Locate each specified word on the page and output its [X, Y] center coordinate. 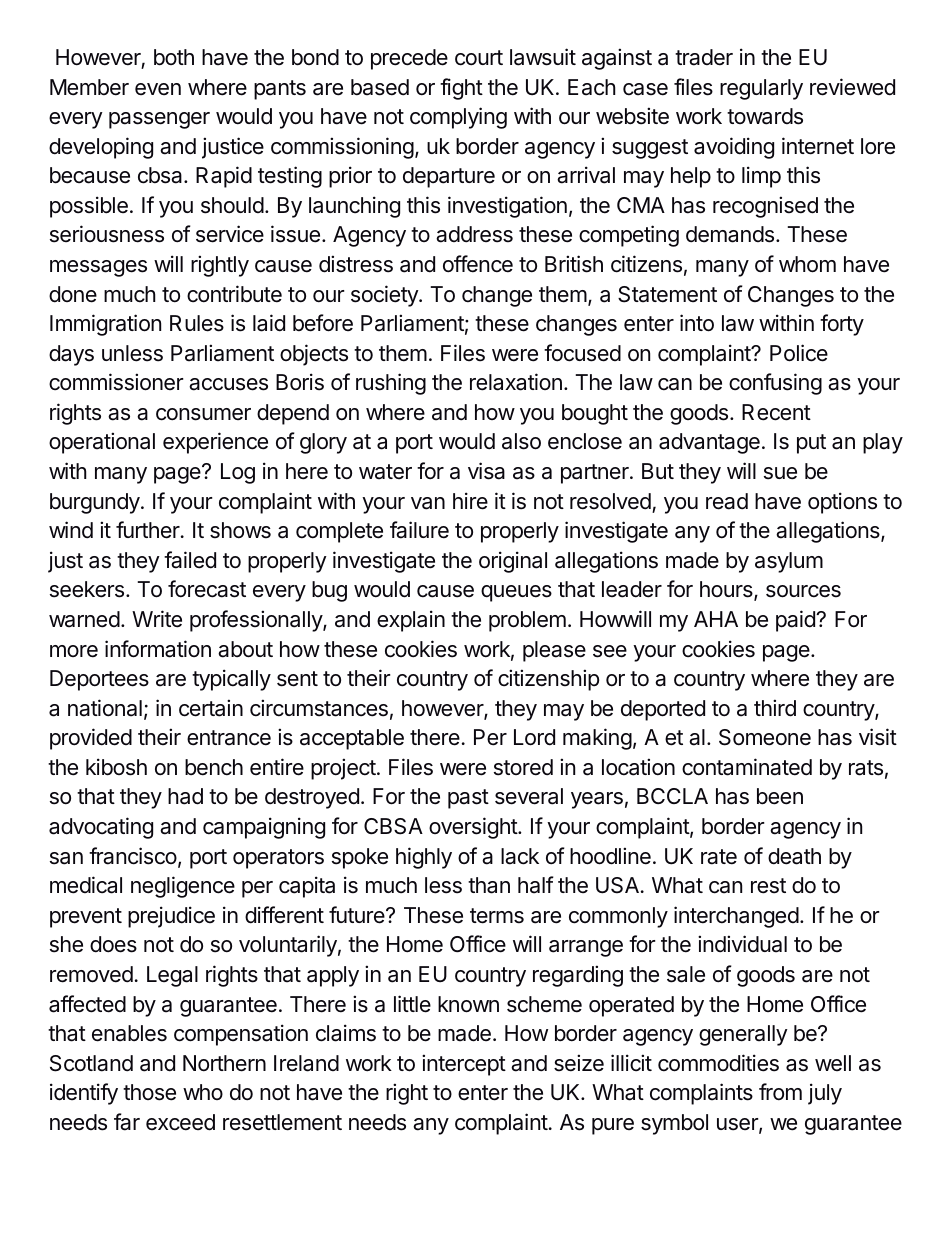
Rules [197, 323]
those [149, 1092]
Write [157, 619]
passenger [159, 120]
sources [803, 591]
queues [516, 593]
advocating [101, 828]
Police [799, 353]
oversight [474, 828]
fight [461, 89]
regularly [761, 89]
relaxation [516, 382]
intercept [464, 1065]
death [794, 856]
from [780, 1092]
